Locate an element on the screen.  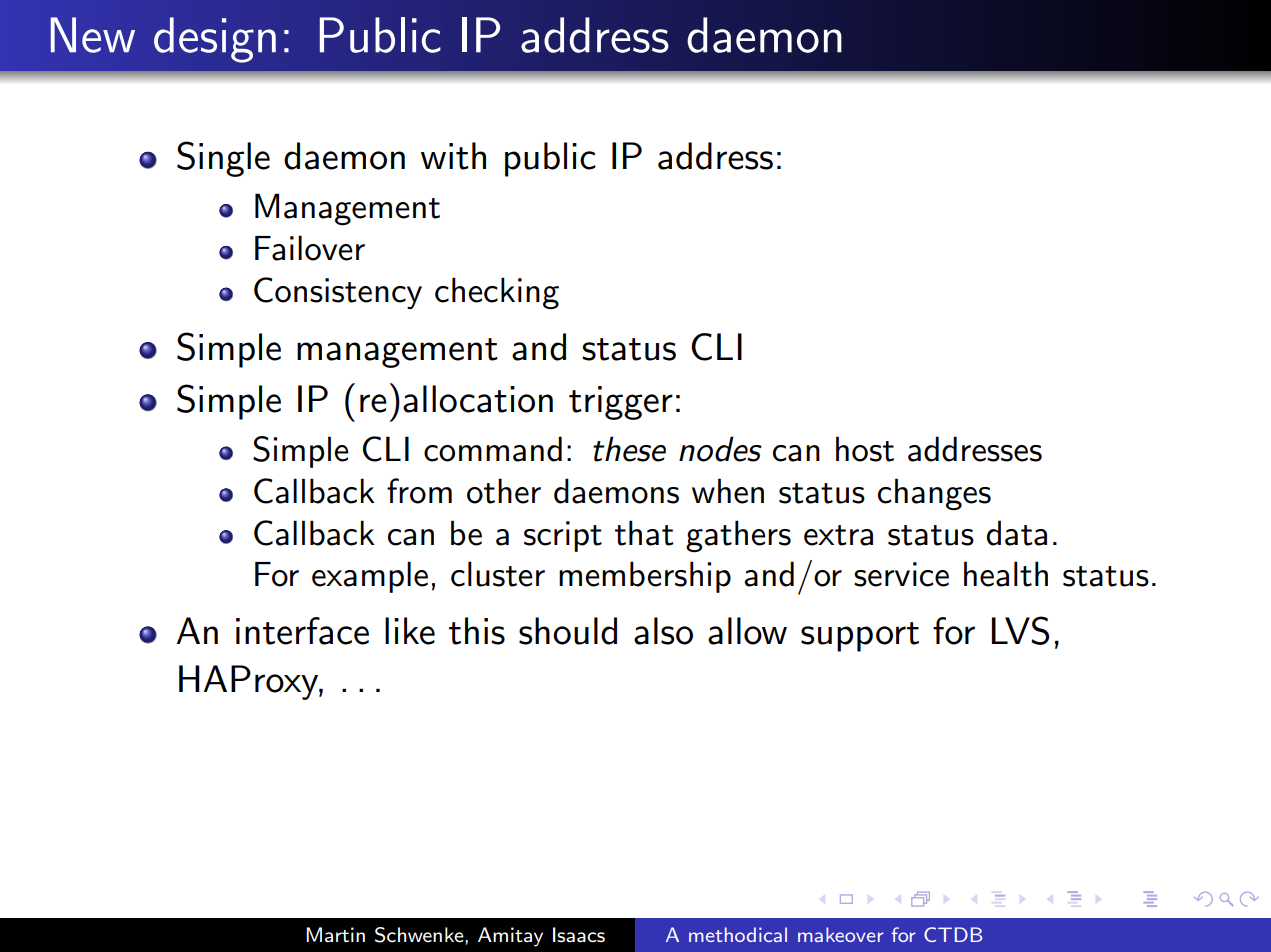
design is located at coordinates (215, 40).
